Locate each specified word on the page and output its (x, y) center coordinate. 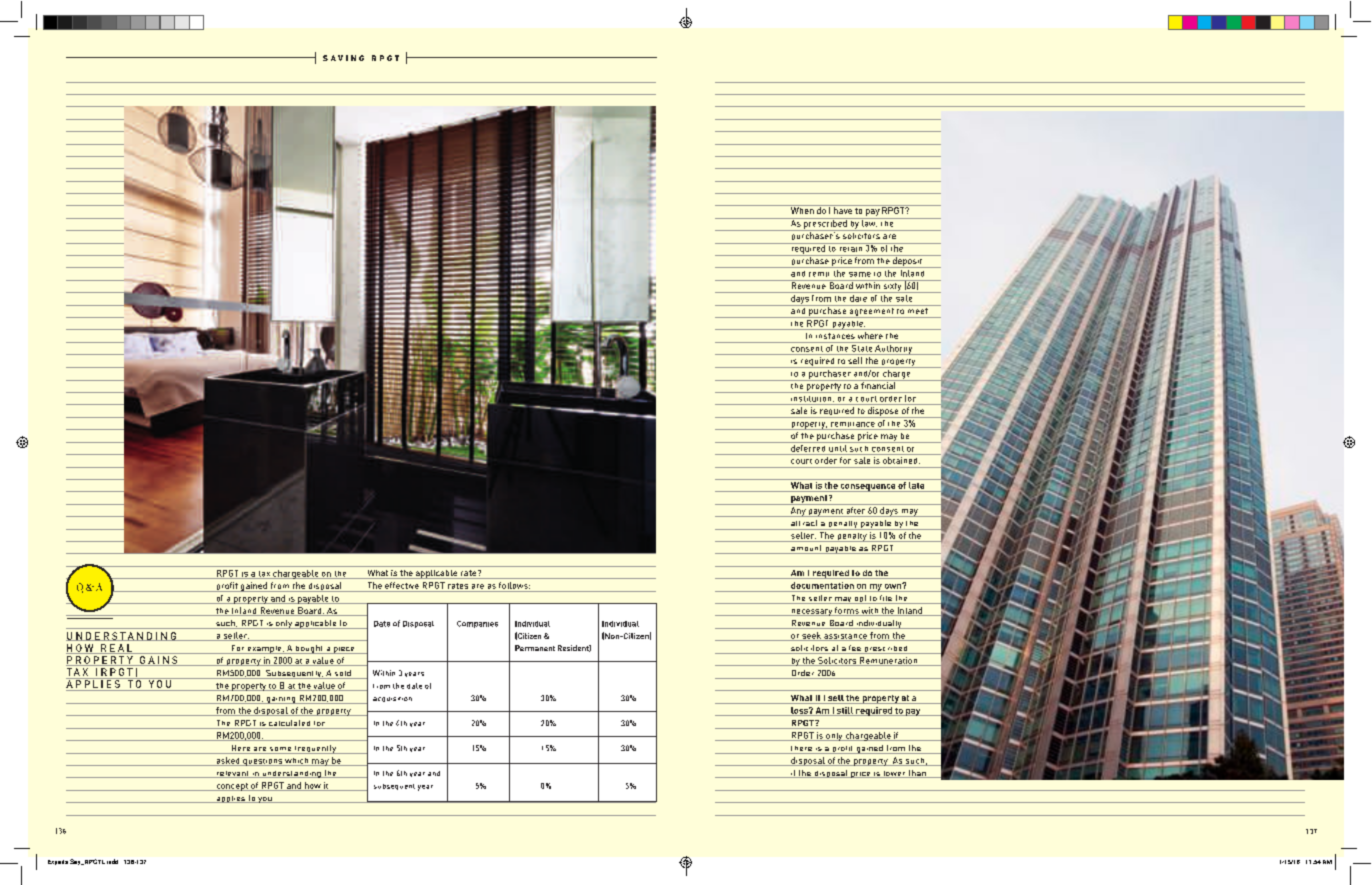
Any (798, 512)
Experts (58, 862)
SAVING (343, 58)
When (802, 209)
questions (262, 762)
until (838, 447)
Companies (477, 624)
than (917, 774)
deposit (907, 261)
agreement (871, 313)
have (843, 209)
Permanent (535, 648)
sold (343, 674)
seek (811, 636)
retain (850, 247)
